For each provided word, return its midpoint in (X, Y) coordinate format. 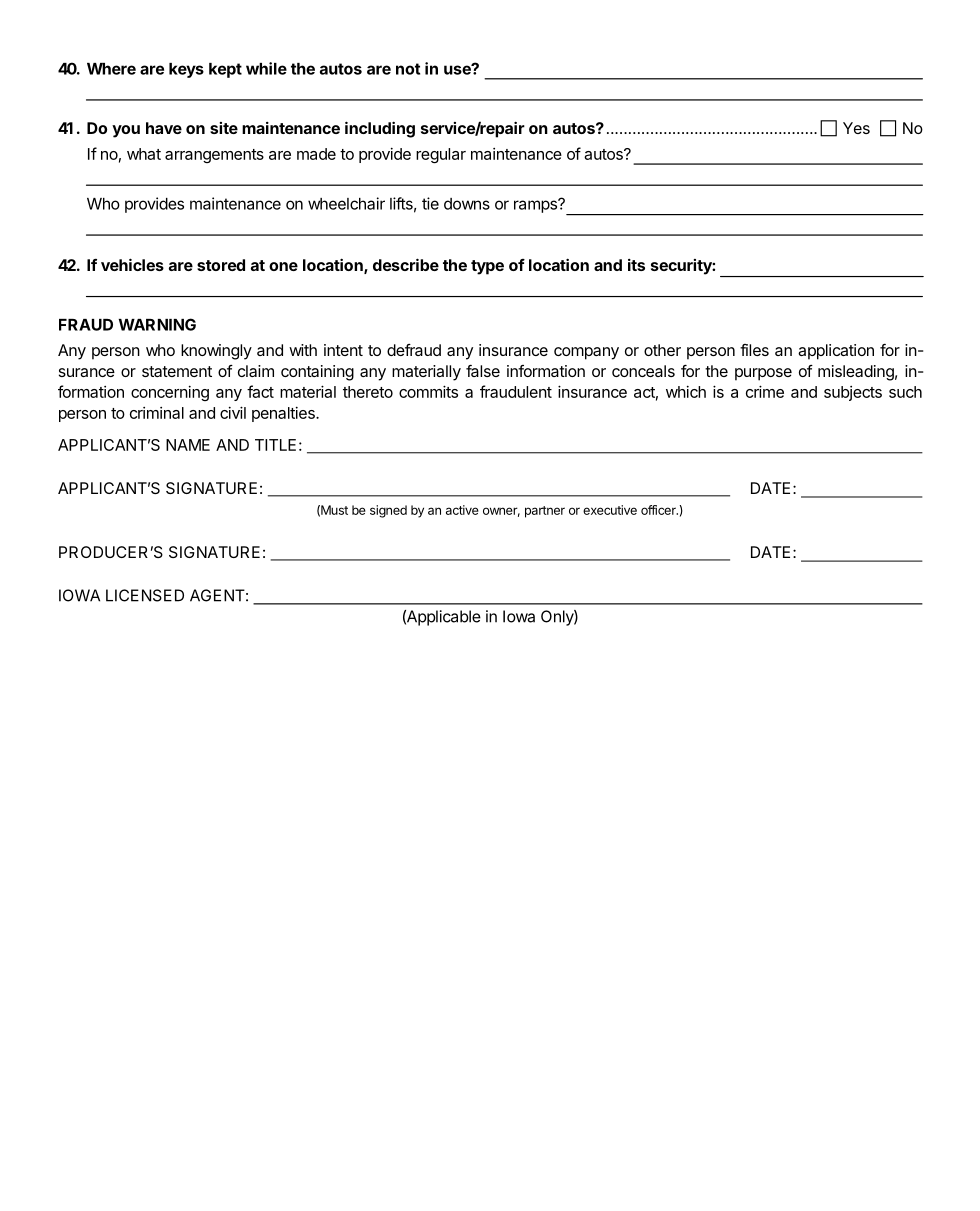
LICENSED (145, 595)
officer (659, 510)
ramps (536, 206)
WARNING (157, 324)
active (462, 510)
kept (225, 70)
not (408, 69)
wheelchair (346, 203)
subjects (853, 393)
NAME (188, 445)
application (836, 352)
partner (545, 512)
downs (467, 204)
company (586, 353)
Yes (856, 128)
